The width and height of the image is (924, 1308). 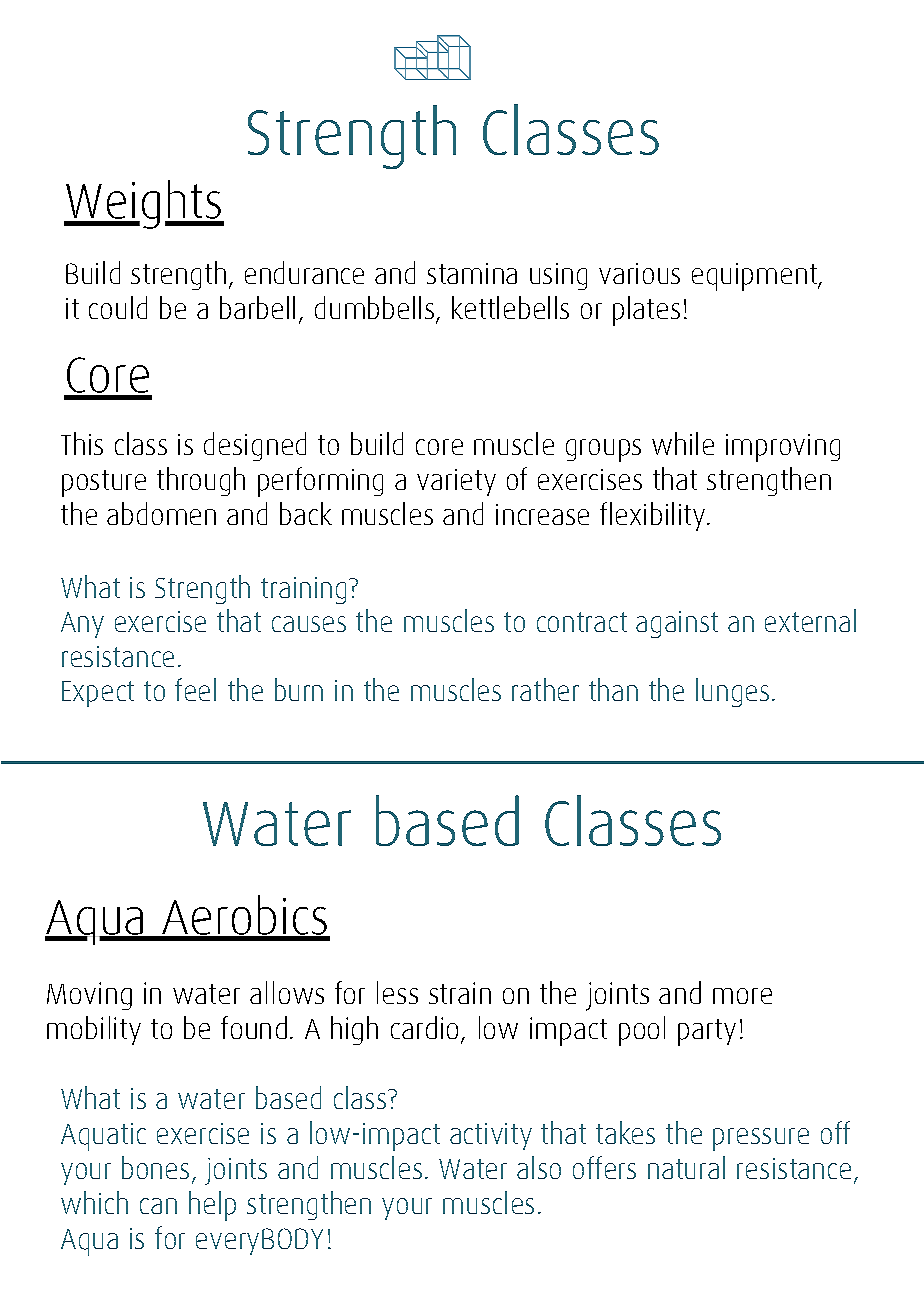 What do you see at coordinates (456, 482) in the image?
I see `variety` at bounding box center [456, 482].
